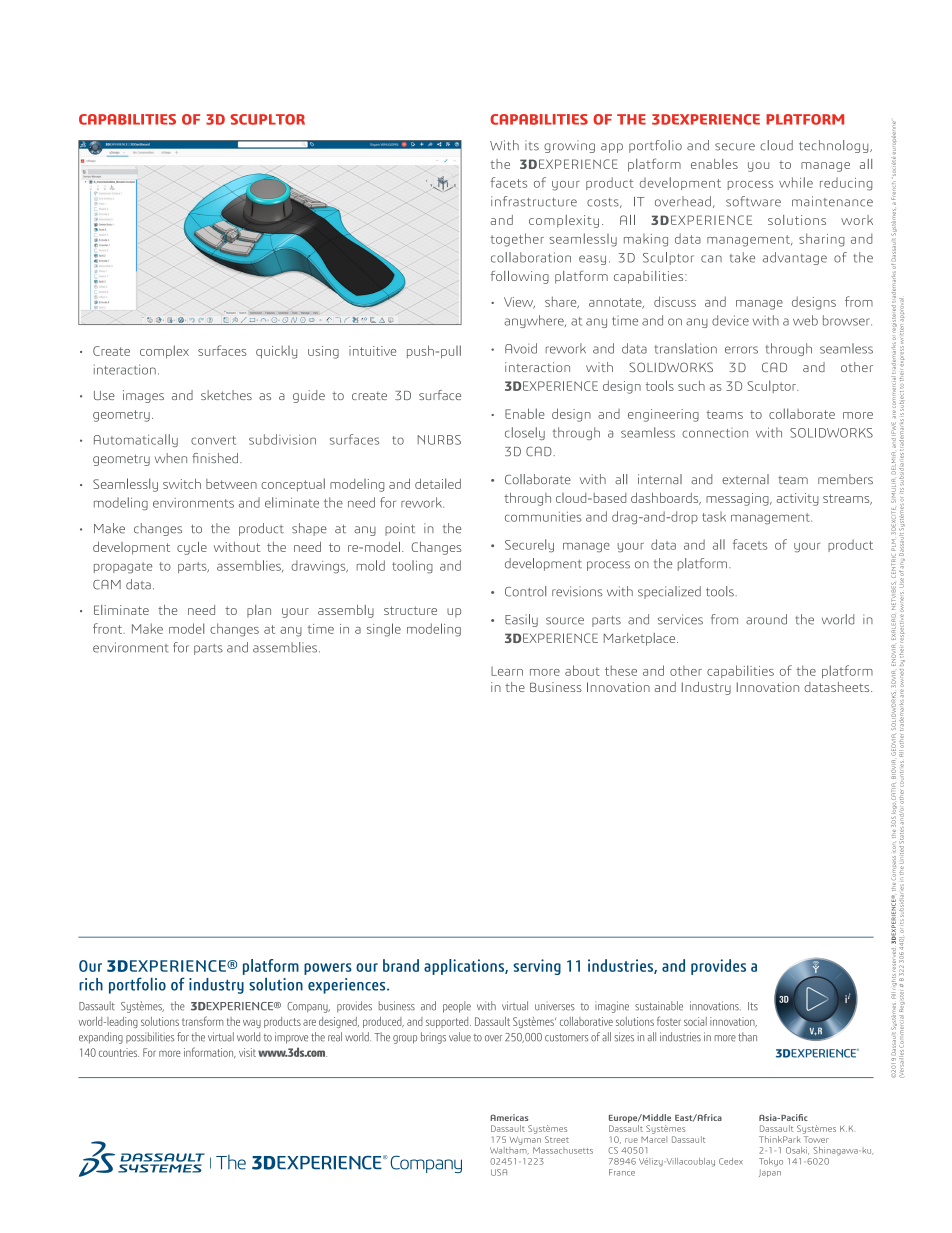 Image resolution: width=952 pixels, height=1233 pixels. What do you see at coordinates (517, 240) in the screenshot?
I see `together` at bounding box center [517, 240].
